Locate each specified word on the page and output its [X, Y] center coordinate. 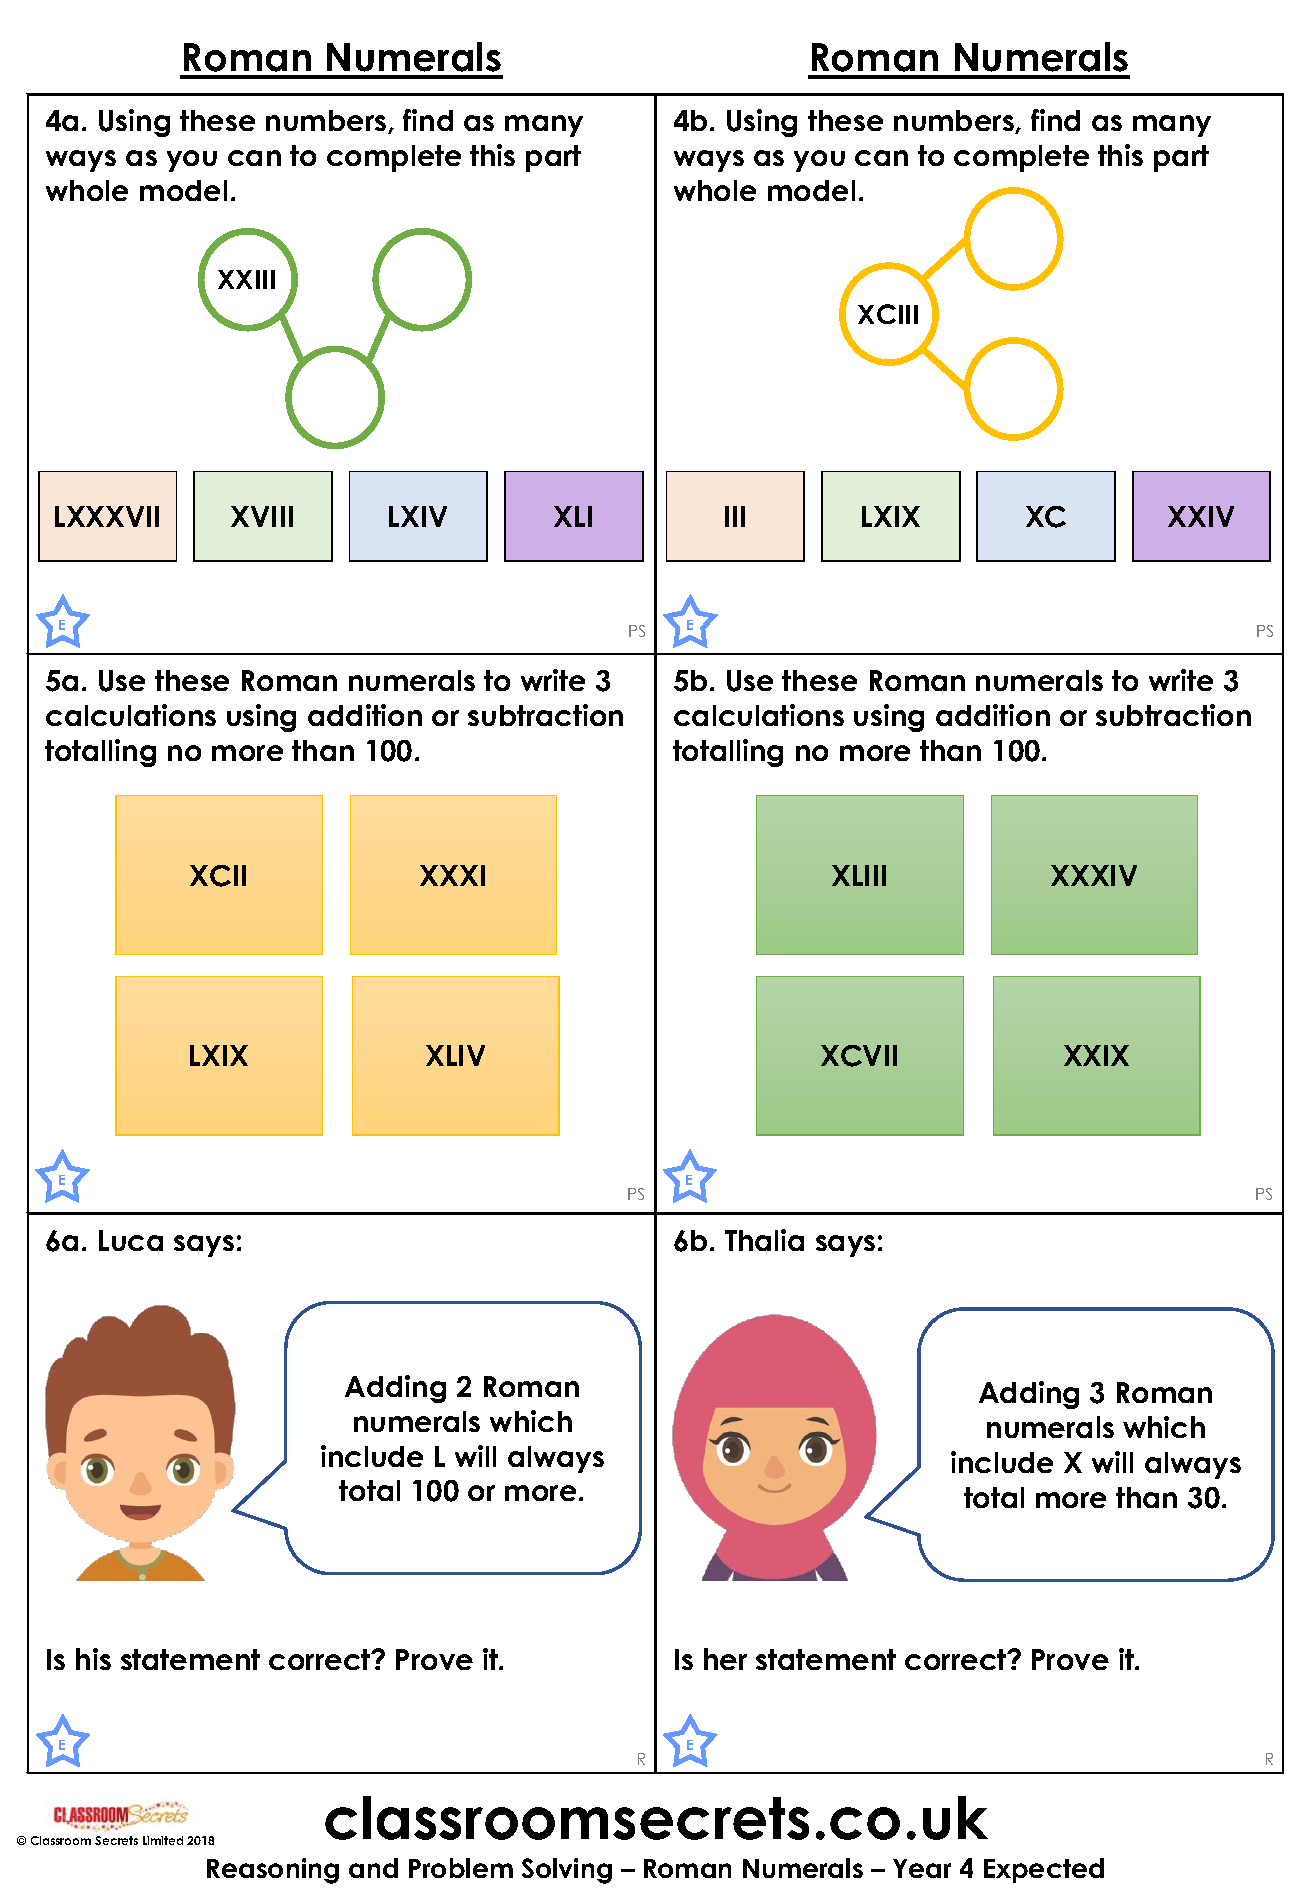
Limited [163, 1840]
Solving [567, 1871]
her [725, 1659]
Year [922, 1868]
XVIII [262, 516]
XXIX [1096, 1055]
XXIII [246, 279]
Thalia [764, 1240]
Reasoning [273, 1871]
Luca [131, 1240]
